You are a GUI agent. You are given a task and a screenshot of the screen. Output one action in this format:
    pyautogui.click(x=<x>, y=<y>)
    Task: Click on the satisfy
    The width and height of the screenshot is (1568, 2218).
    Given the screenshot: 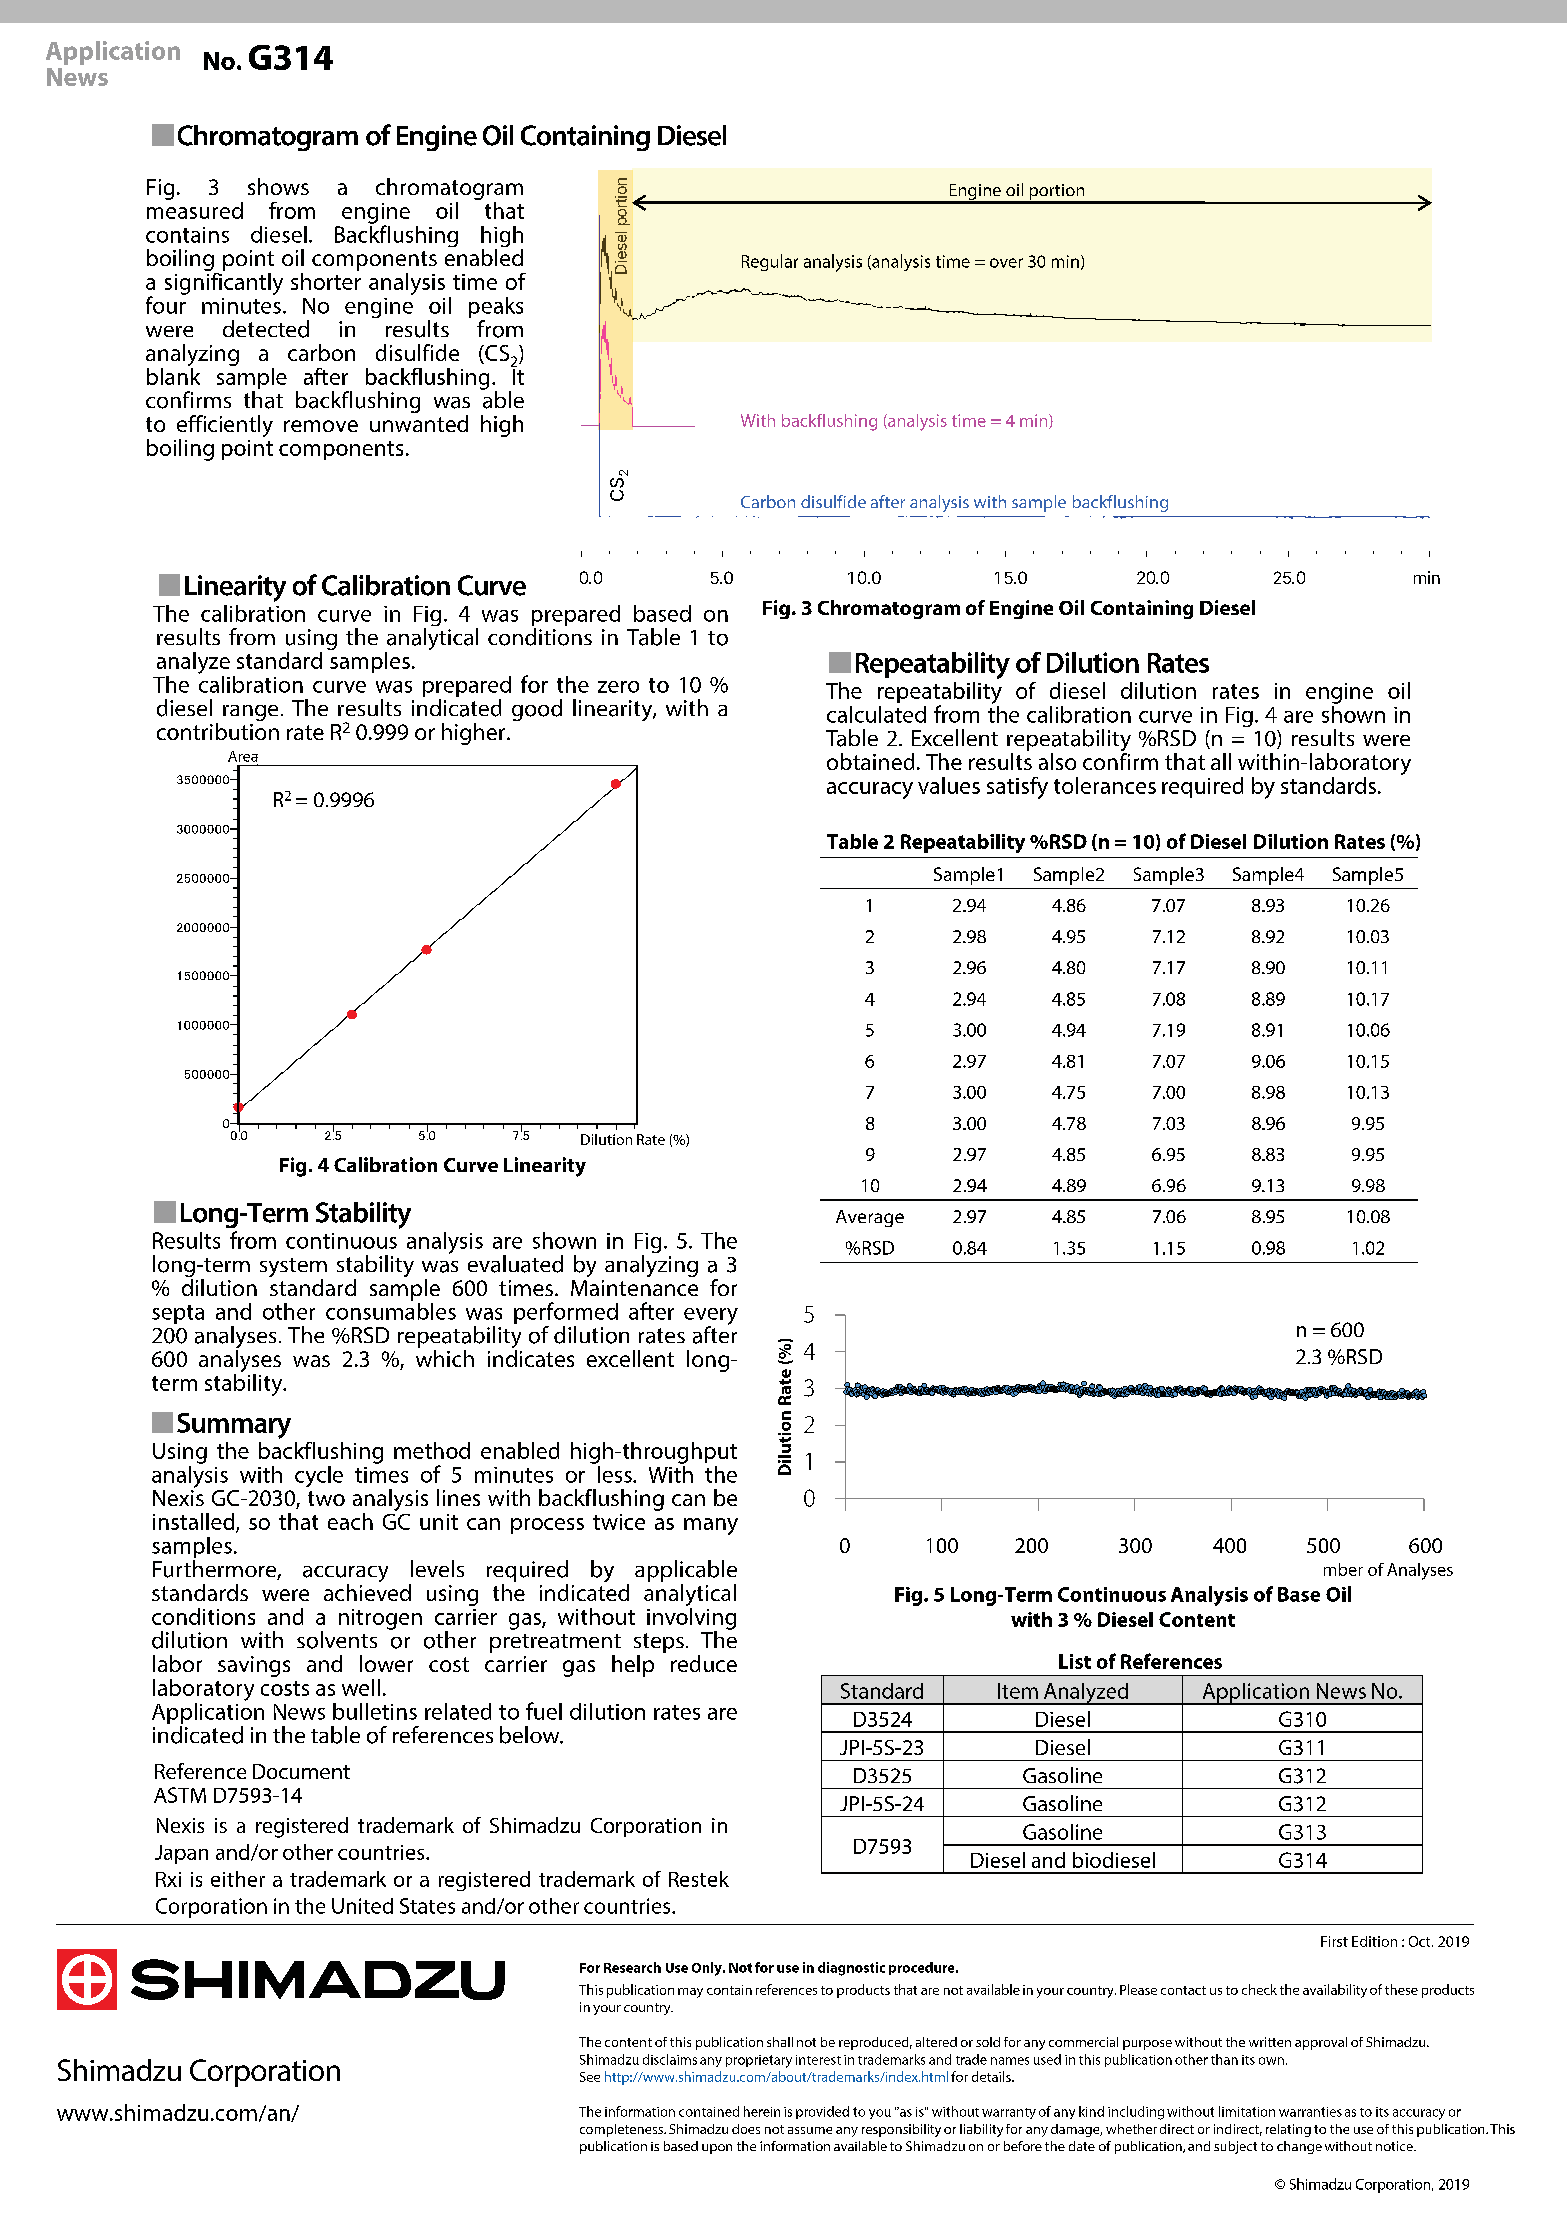 What is the action you would take?
    pyautogui.click(x=1017, y=788)
